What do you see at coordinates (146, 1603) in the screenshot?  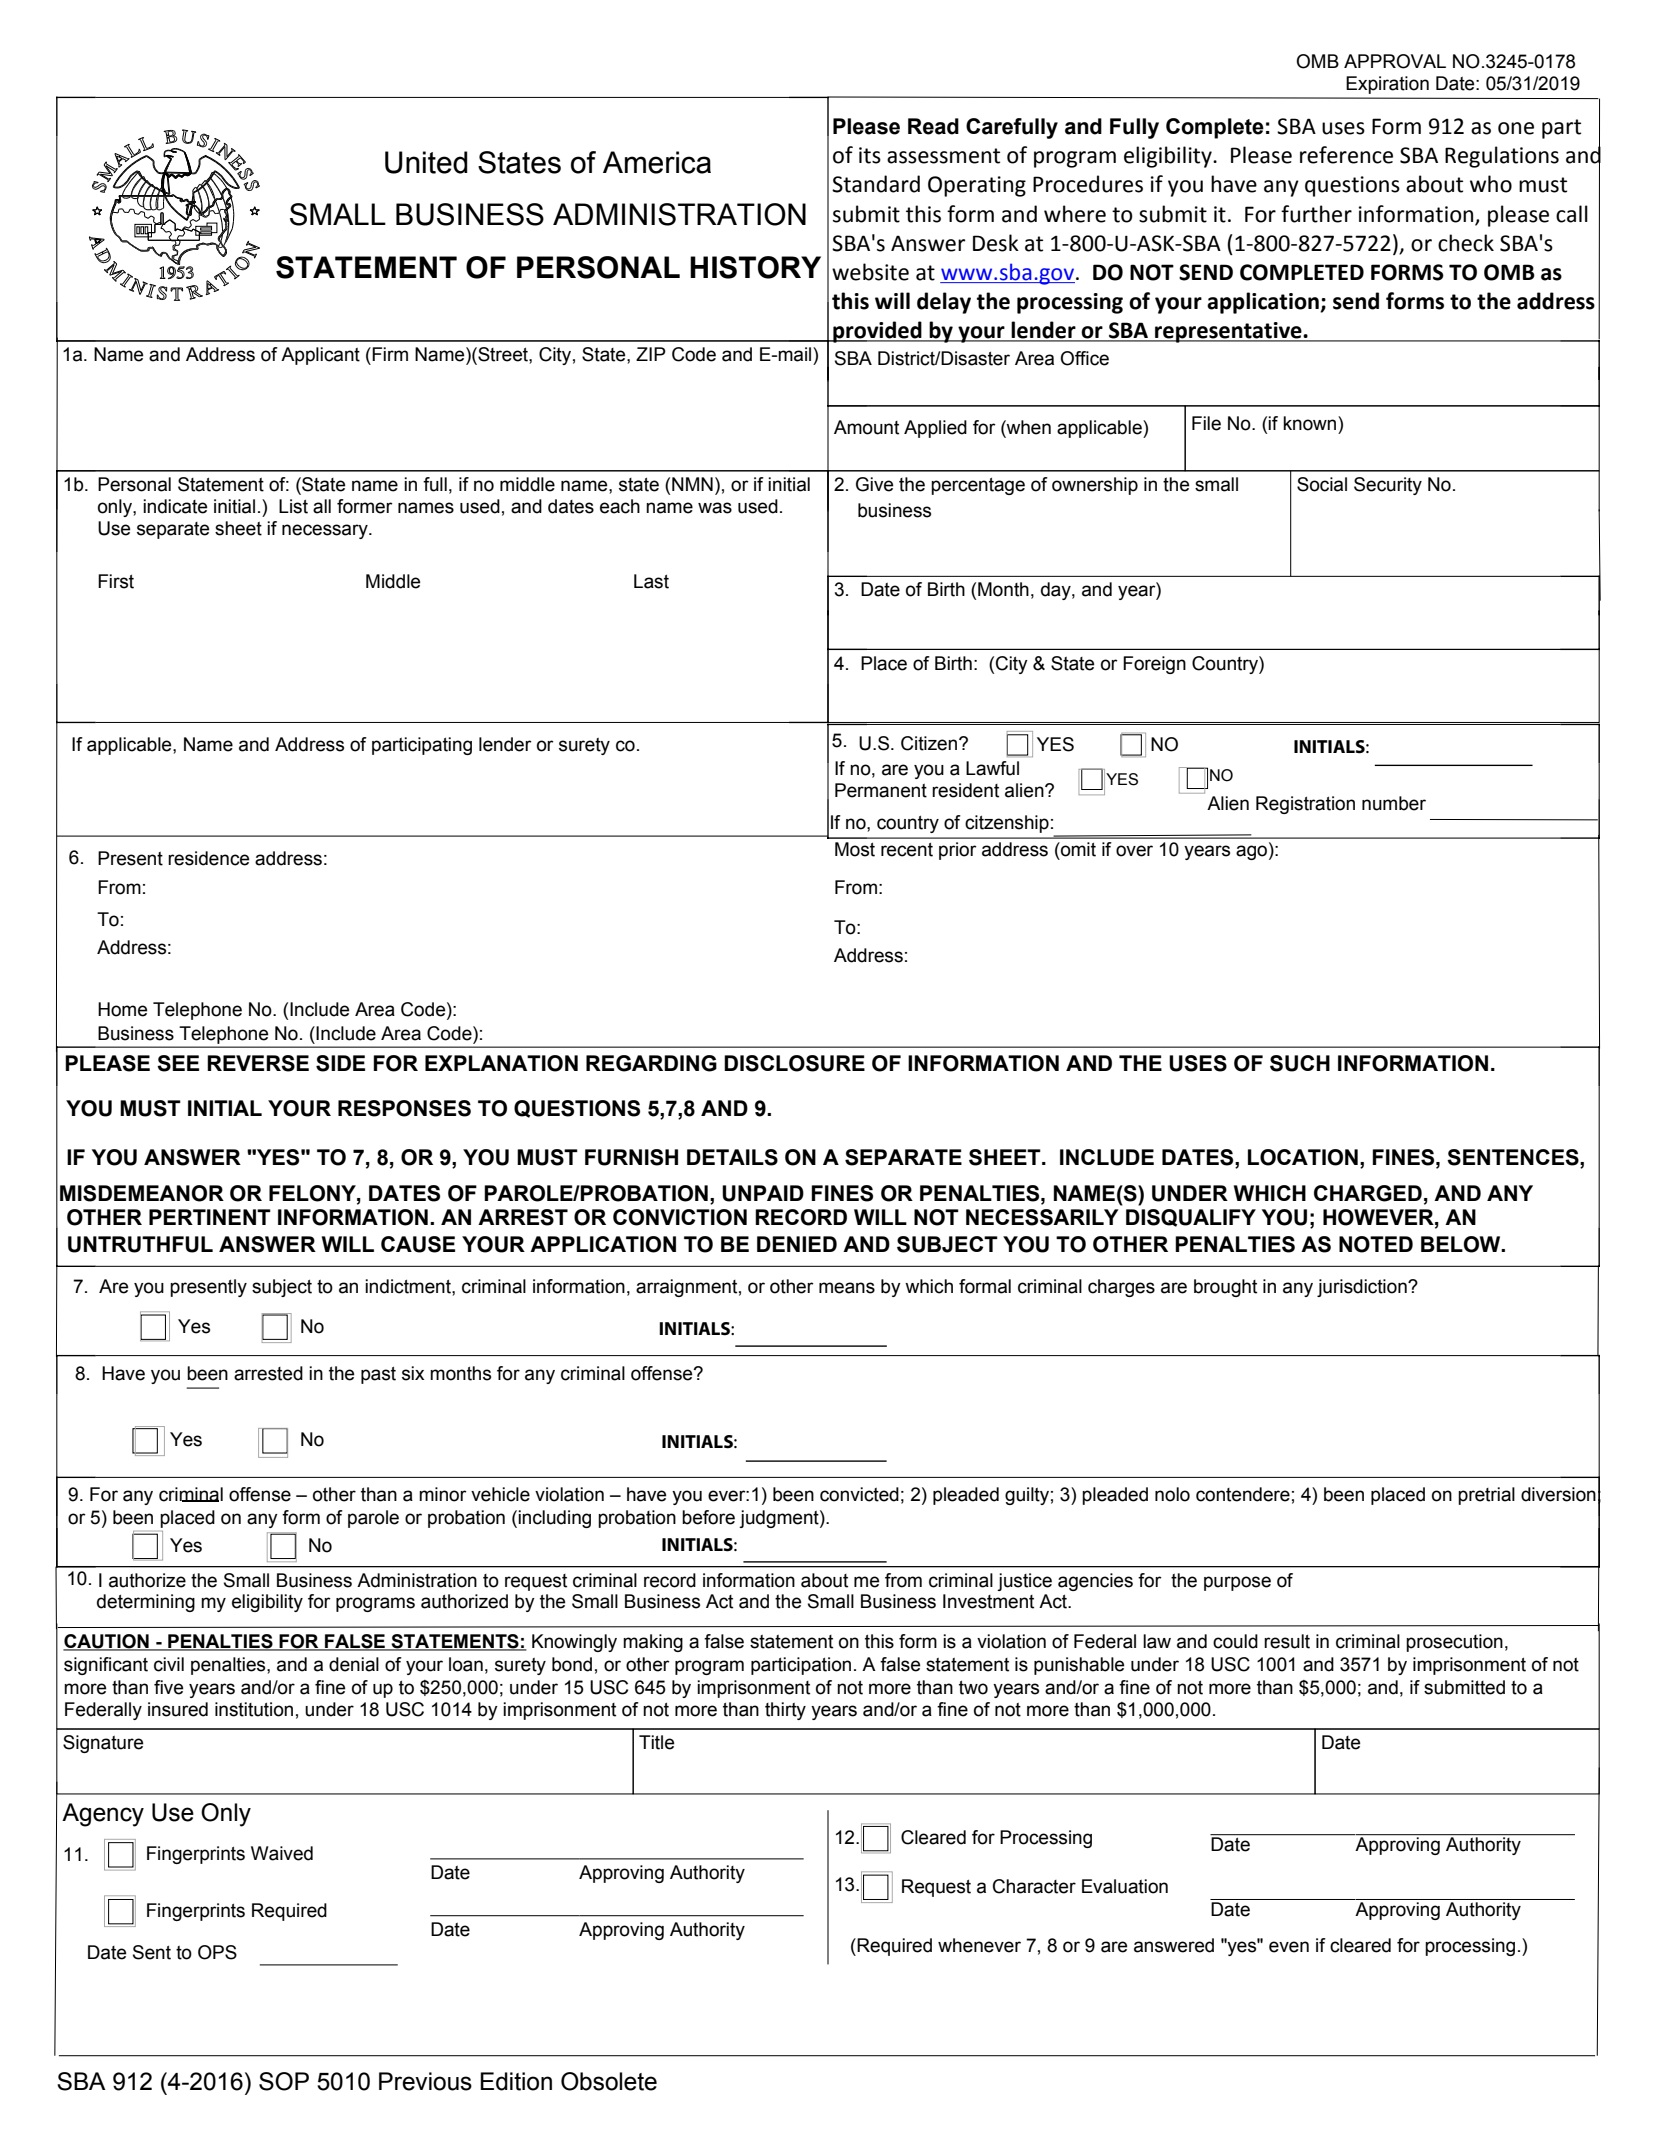 I see `determining` at bounding box center [146, 1603].
